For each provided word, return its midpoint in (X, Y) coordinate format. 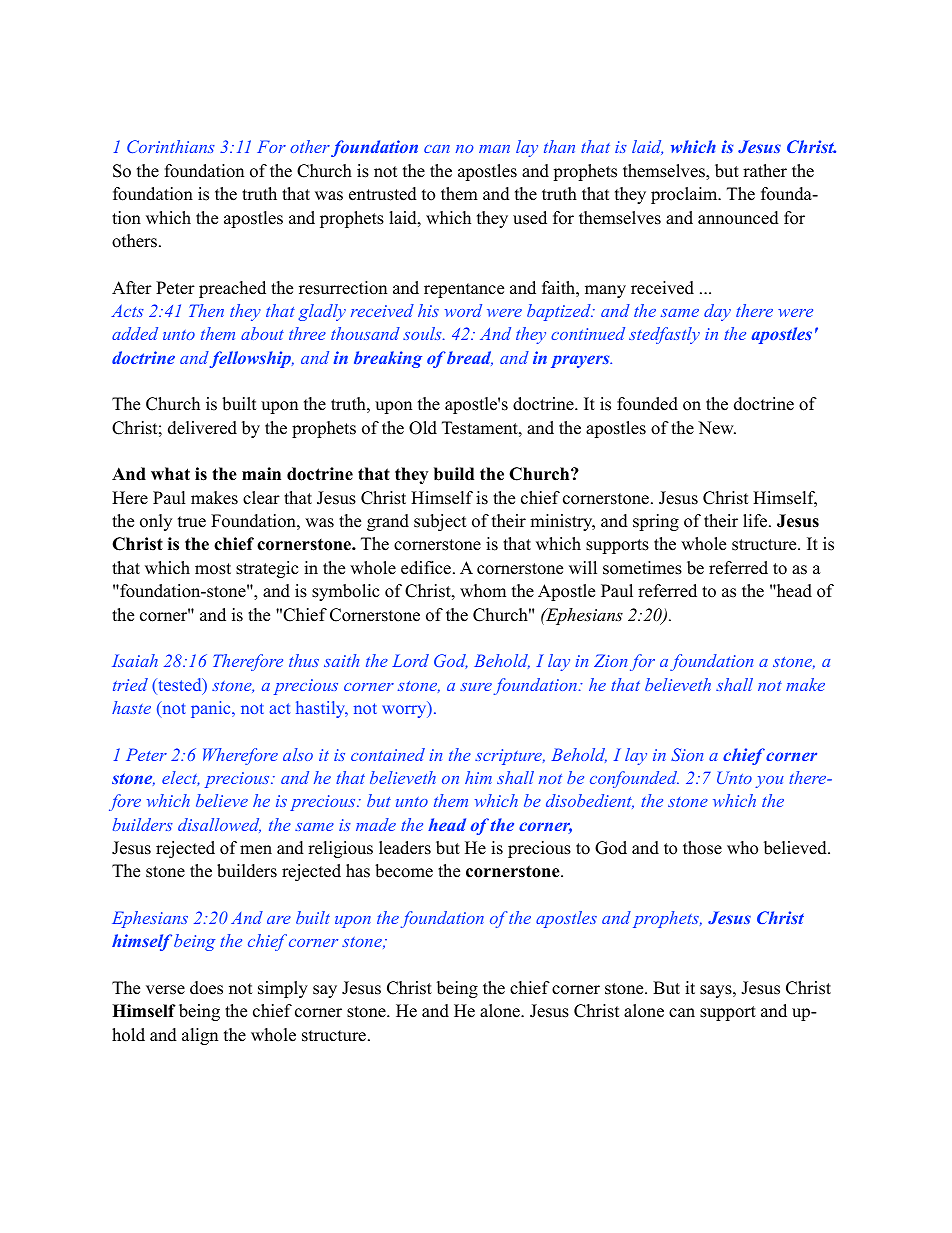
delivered (202, 428)
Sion (687, 754)
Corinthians (171, 146)
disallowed (219, 825)
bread (470, 358)
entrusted (383, 194)
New (717, 428)
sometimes (642, 568)
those (702, 848)
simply (283, 989)
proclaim (685, 195)
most (213, 569)
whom (483, 591)
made (376, 824)
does (206, 988)
